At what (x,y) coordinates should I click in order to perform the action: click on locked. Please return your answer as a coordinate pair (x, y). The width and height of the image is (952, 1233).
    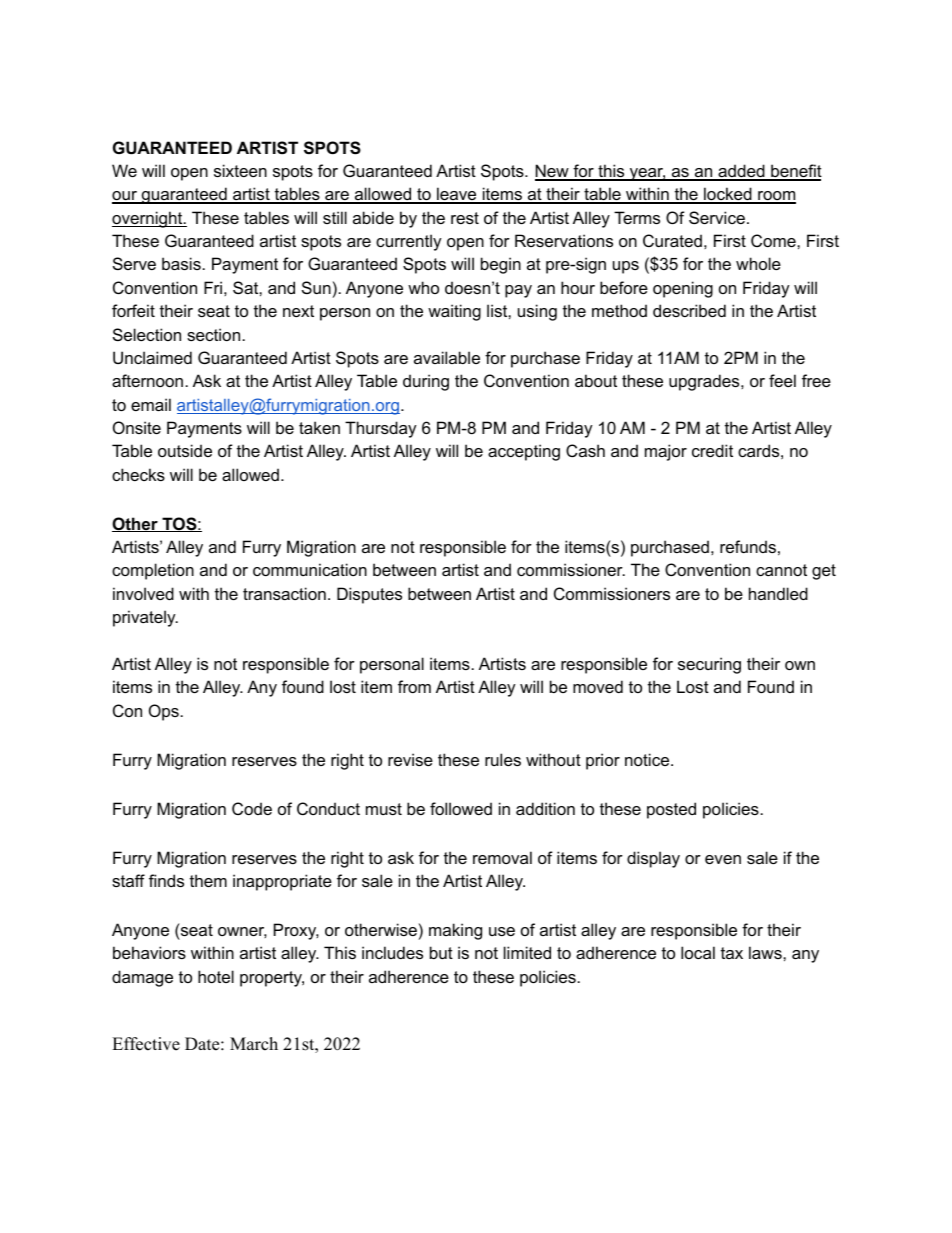
    Looking at the image, I should click on (728, 195).
